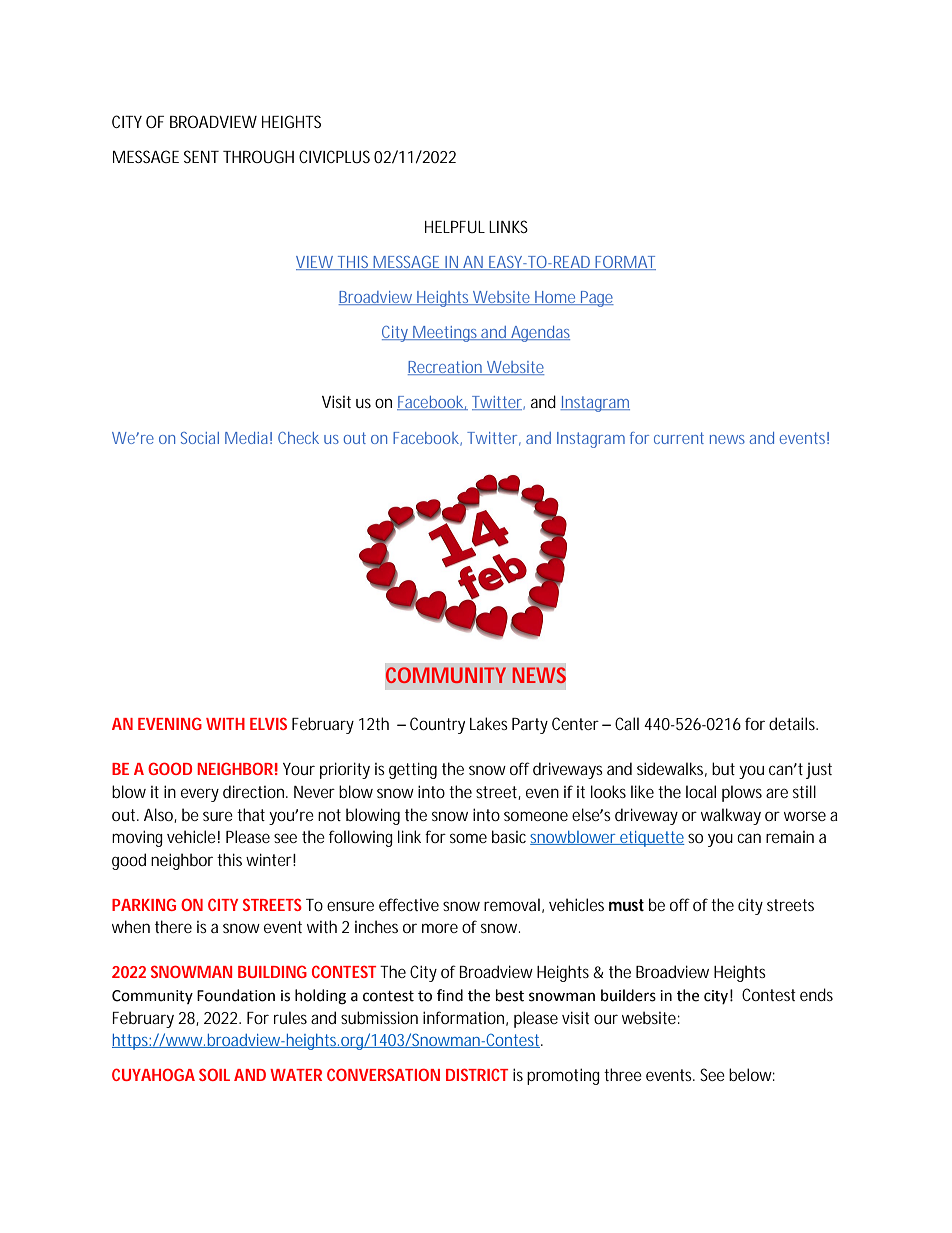  What do you see at coordinates (214, 1074) in the screenshot?
I see `SOIL` at bounding box center [214, 1074].
